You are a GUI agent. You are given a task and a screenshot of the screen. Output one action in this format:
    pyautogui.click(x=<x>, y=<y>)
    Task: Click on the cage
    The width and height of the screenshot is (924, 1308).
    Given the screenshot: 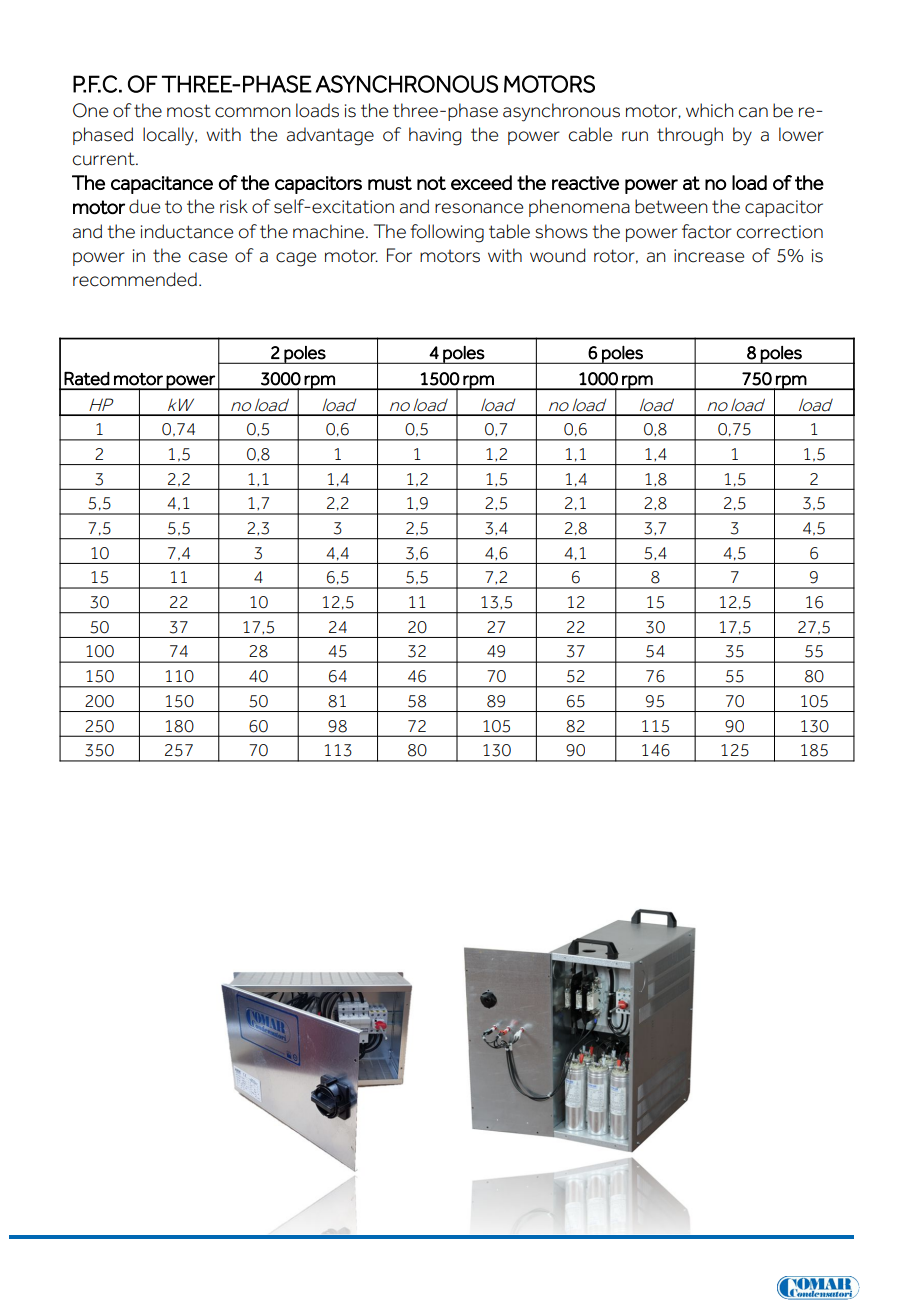 What is the action you would take?
    pyautogui.click(x=296, y=259)
